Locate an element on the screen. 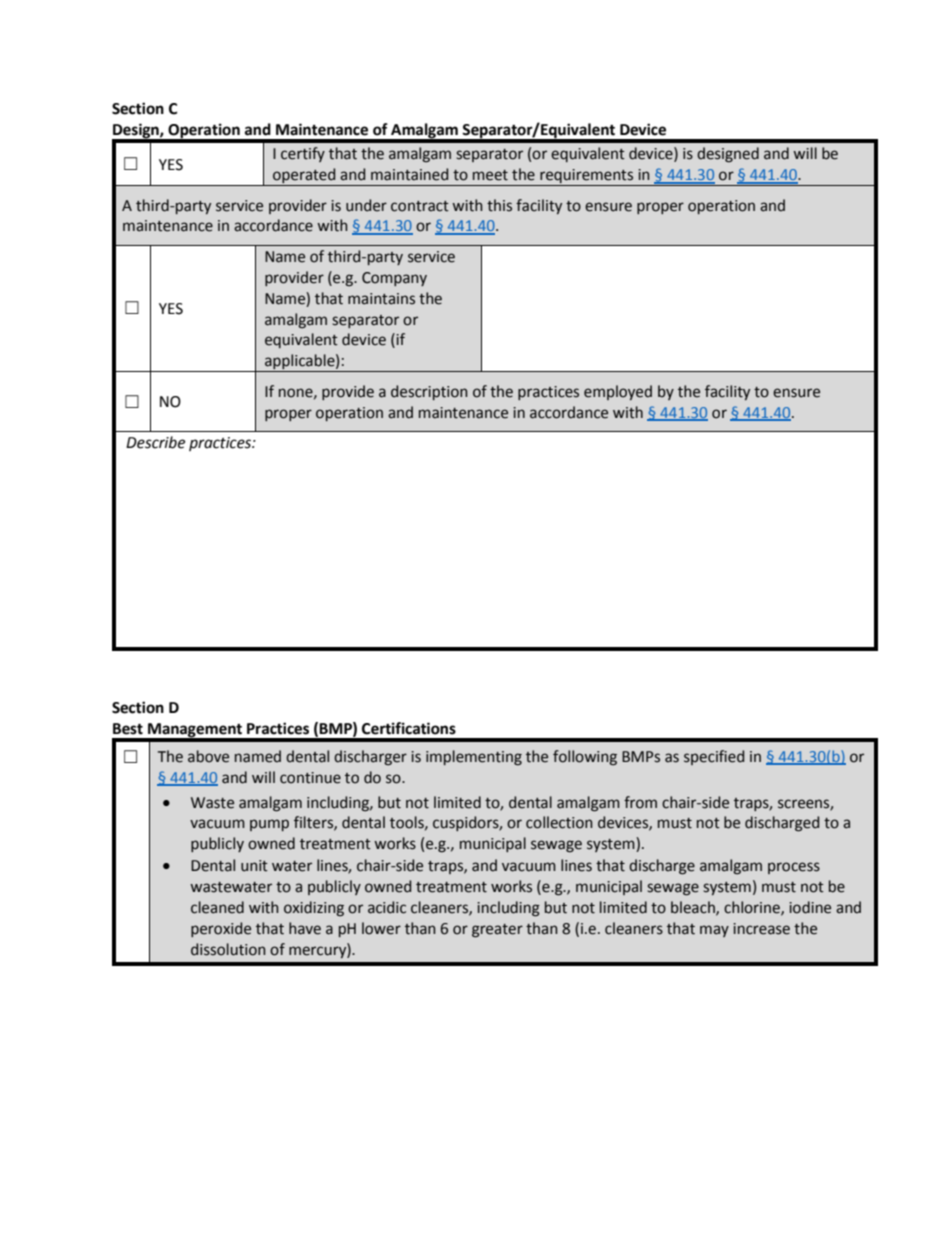 The image size is (952, 1233). meet is located at coordinates (490, 175).
